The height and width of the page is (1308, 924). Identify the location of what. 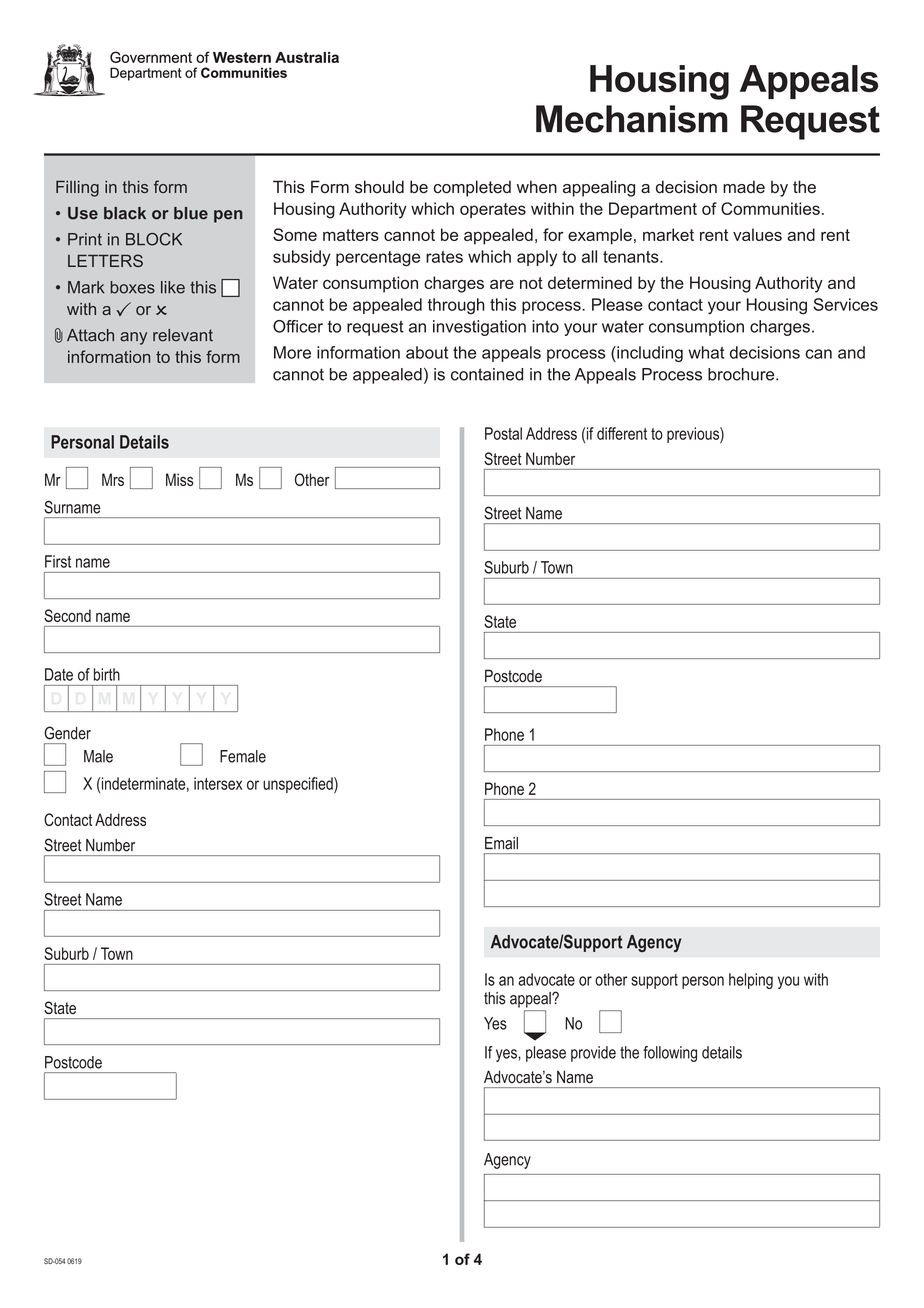
(706, 352).
